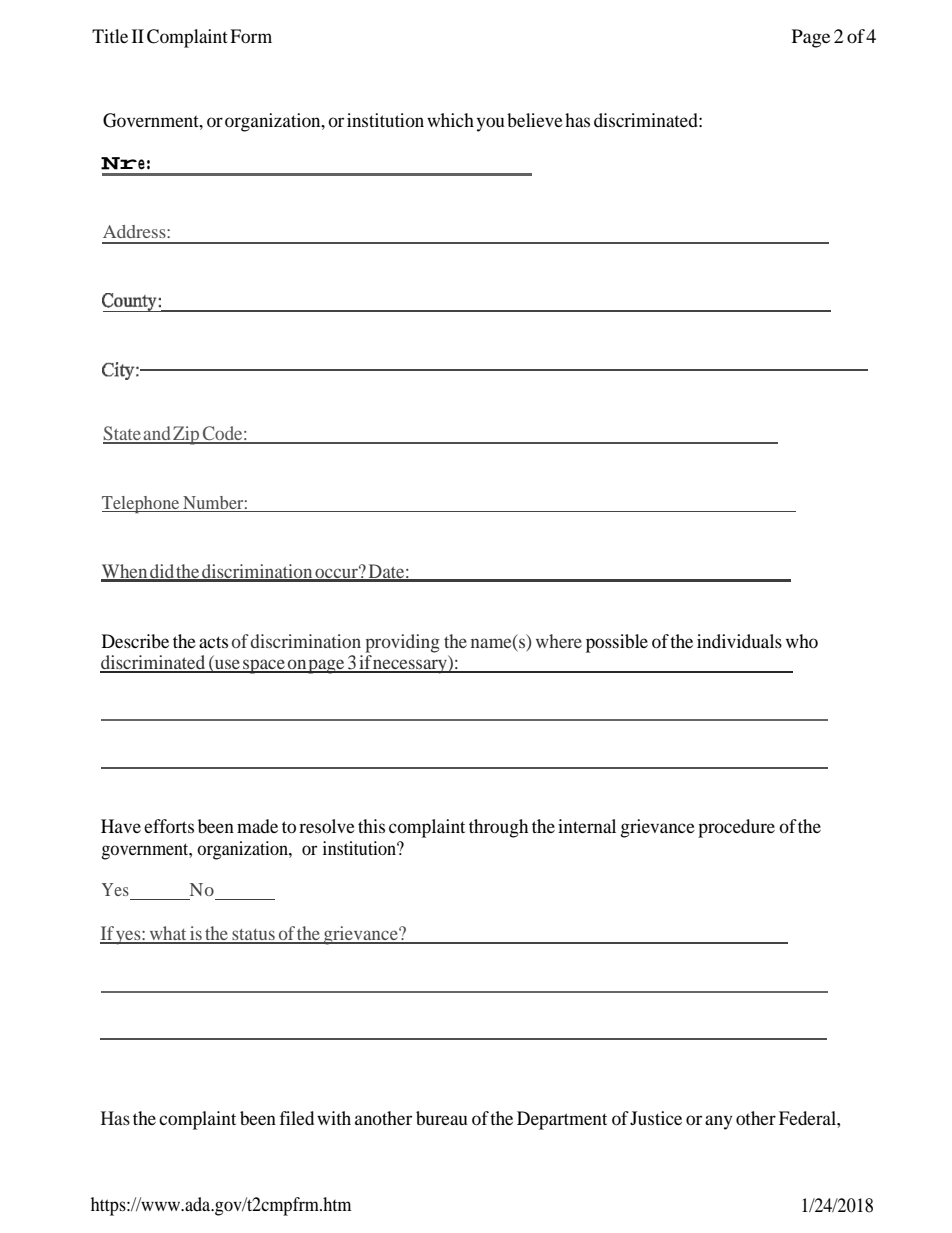 The image size is (952, 1233). Describe the element at coordinates (736, 828) in the screenshot. I see `procedure` at that location.
